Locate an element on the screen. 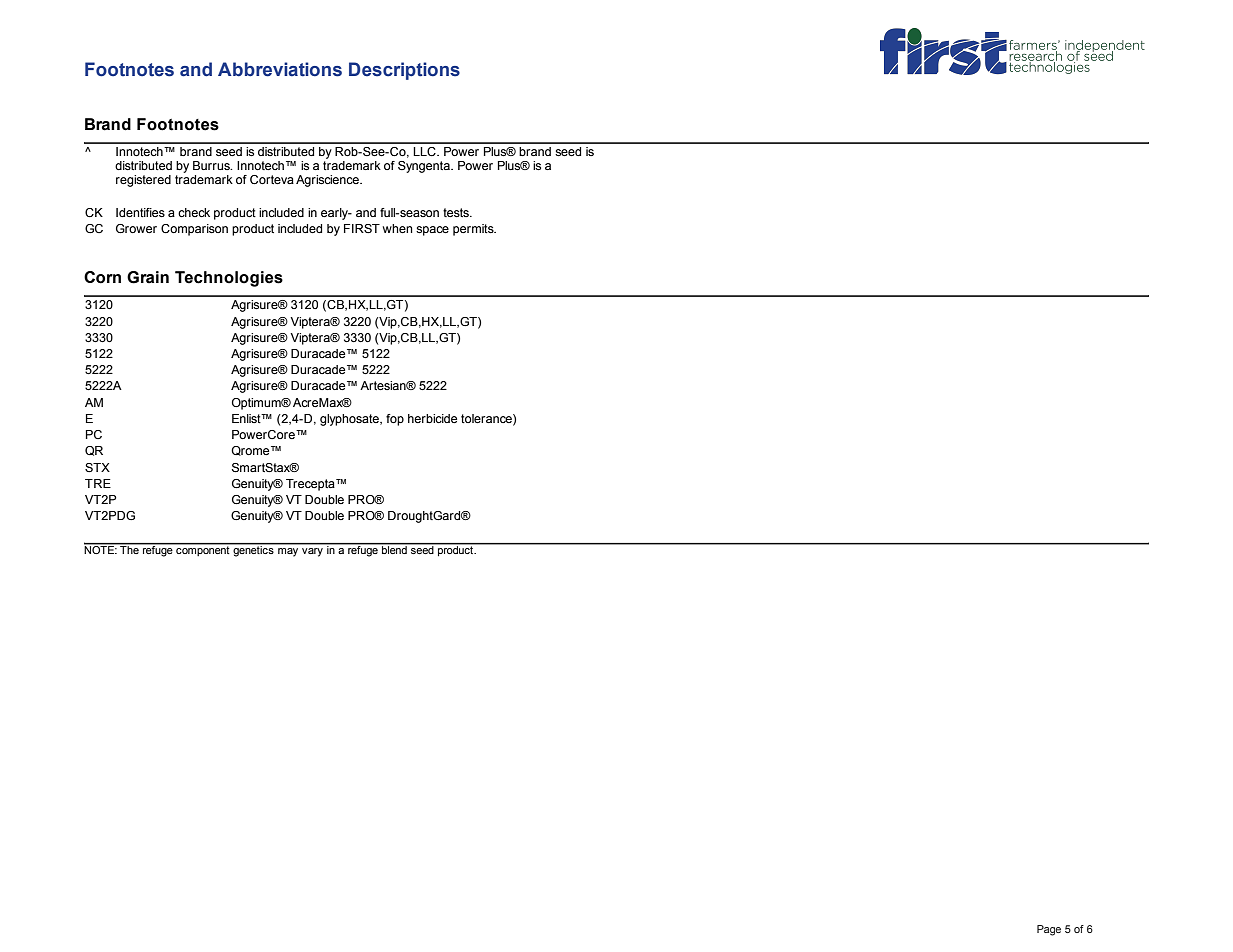  The is located at coordinates (129, 549).
